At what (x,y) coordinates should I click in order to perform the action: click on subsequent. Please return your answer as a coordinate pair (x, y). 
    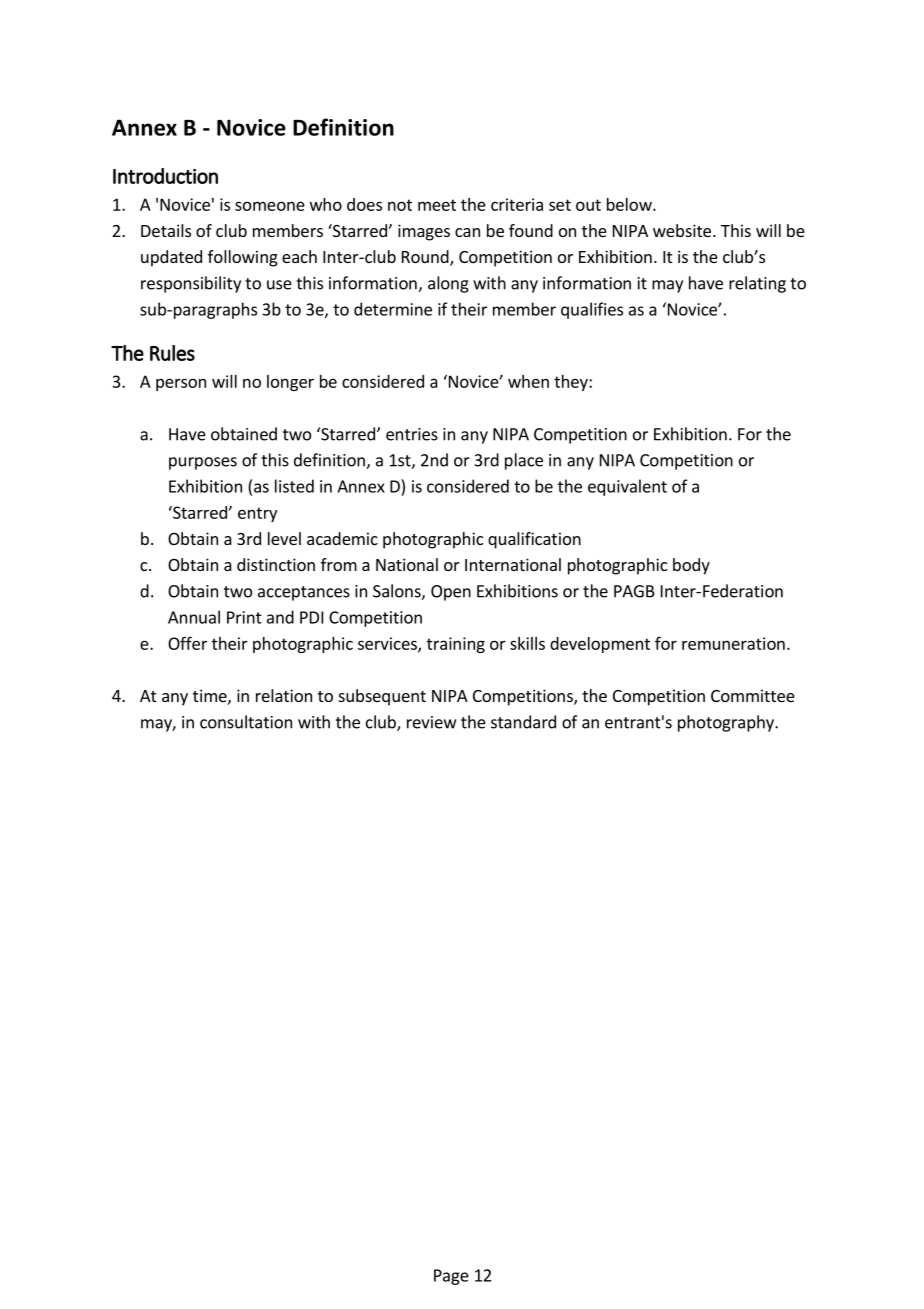
    Looking at the image, I should click on (382, 697).
